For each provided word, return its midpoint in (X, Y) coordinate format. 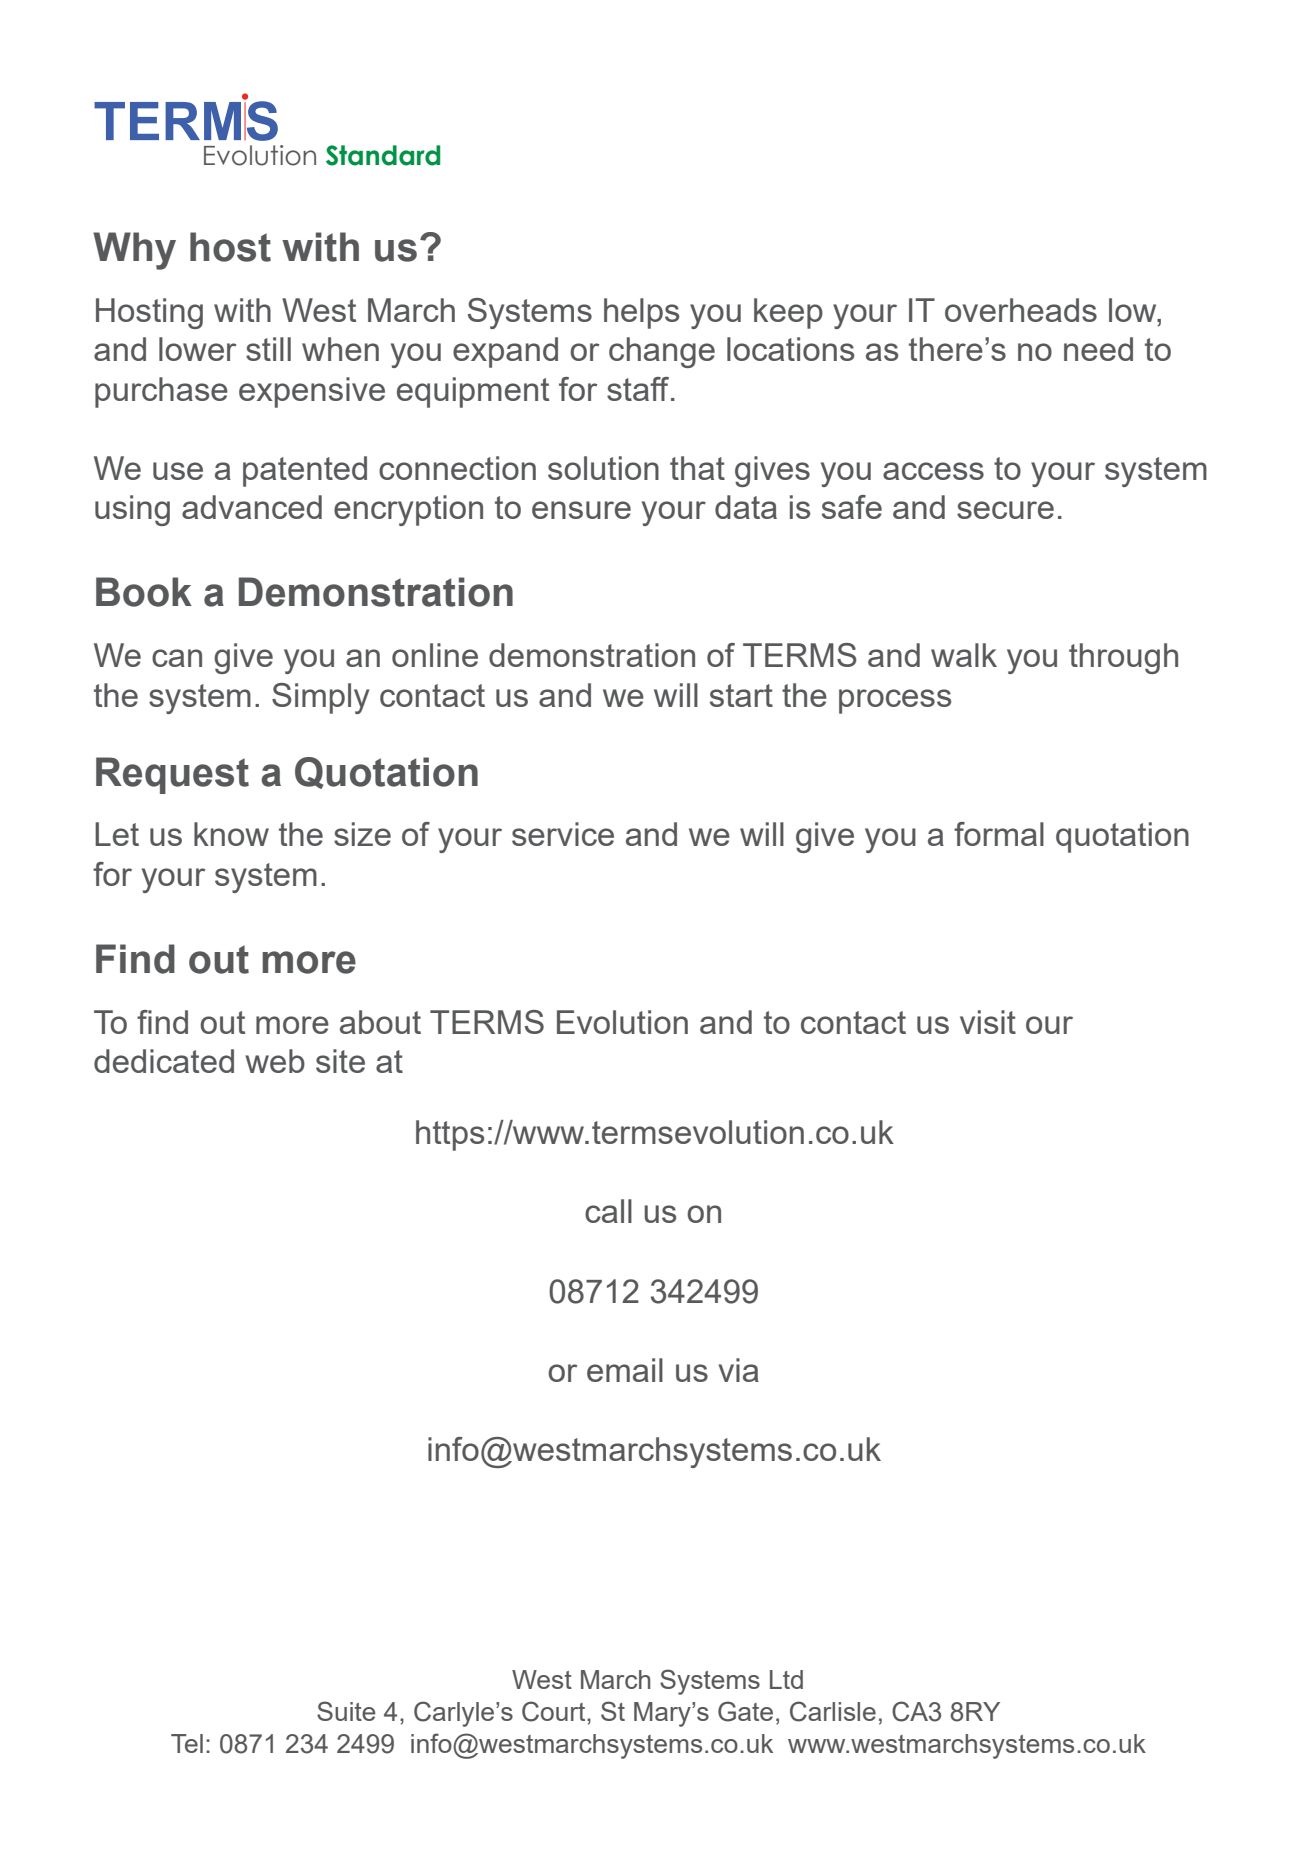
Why (134, 251)
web (275, 1061)
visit (988, 1022)
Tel (187, 1743)
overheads (1021, 310)
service (563, 834)
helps (641, 313)
